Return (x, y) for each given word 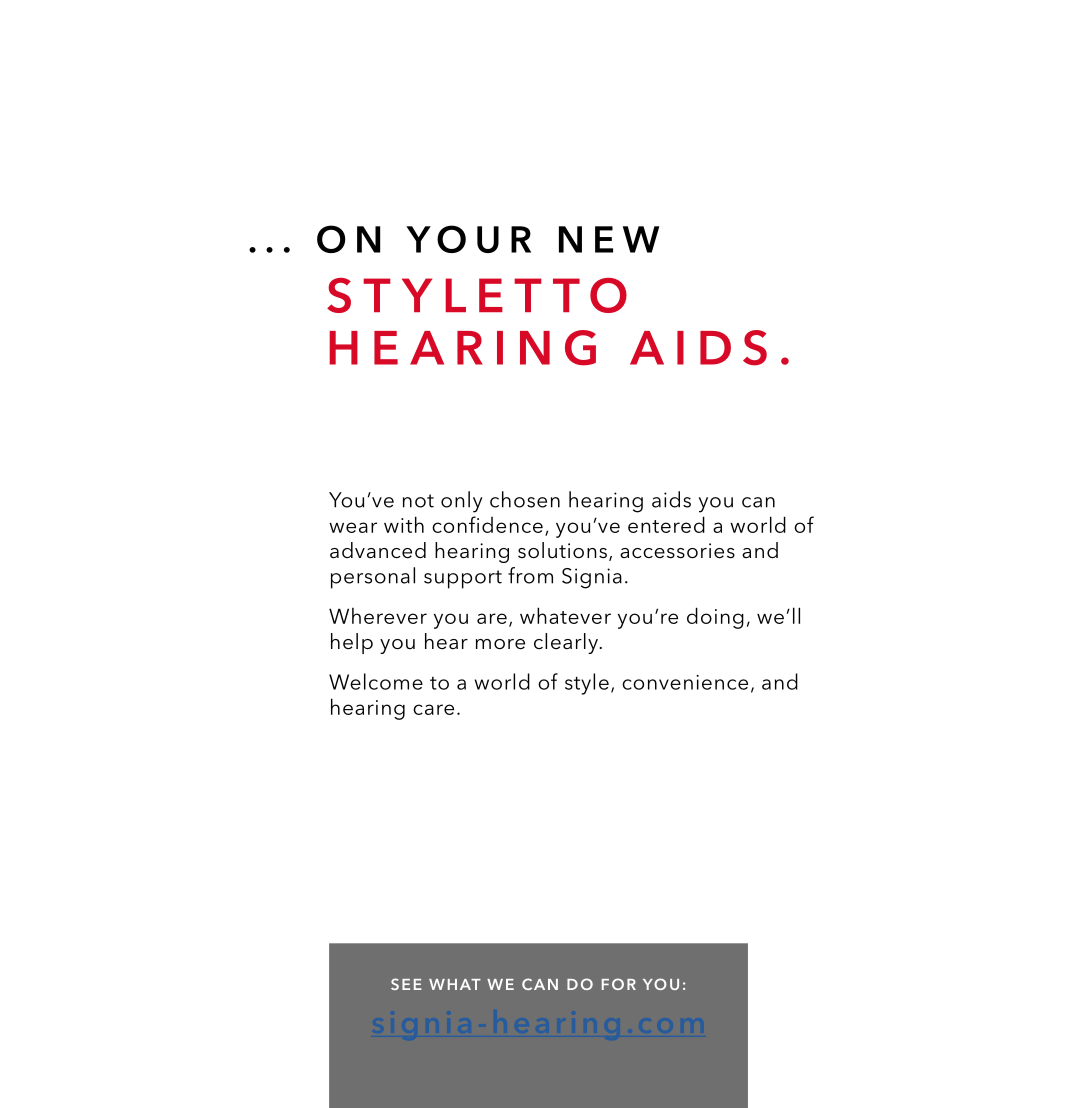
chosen (525, 499)
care (433, 709)
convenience (685, 682)
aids (671, 499)
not (418, 501)
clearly (567, 643)
